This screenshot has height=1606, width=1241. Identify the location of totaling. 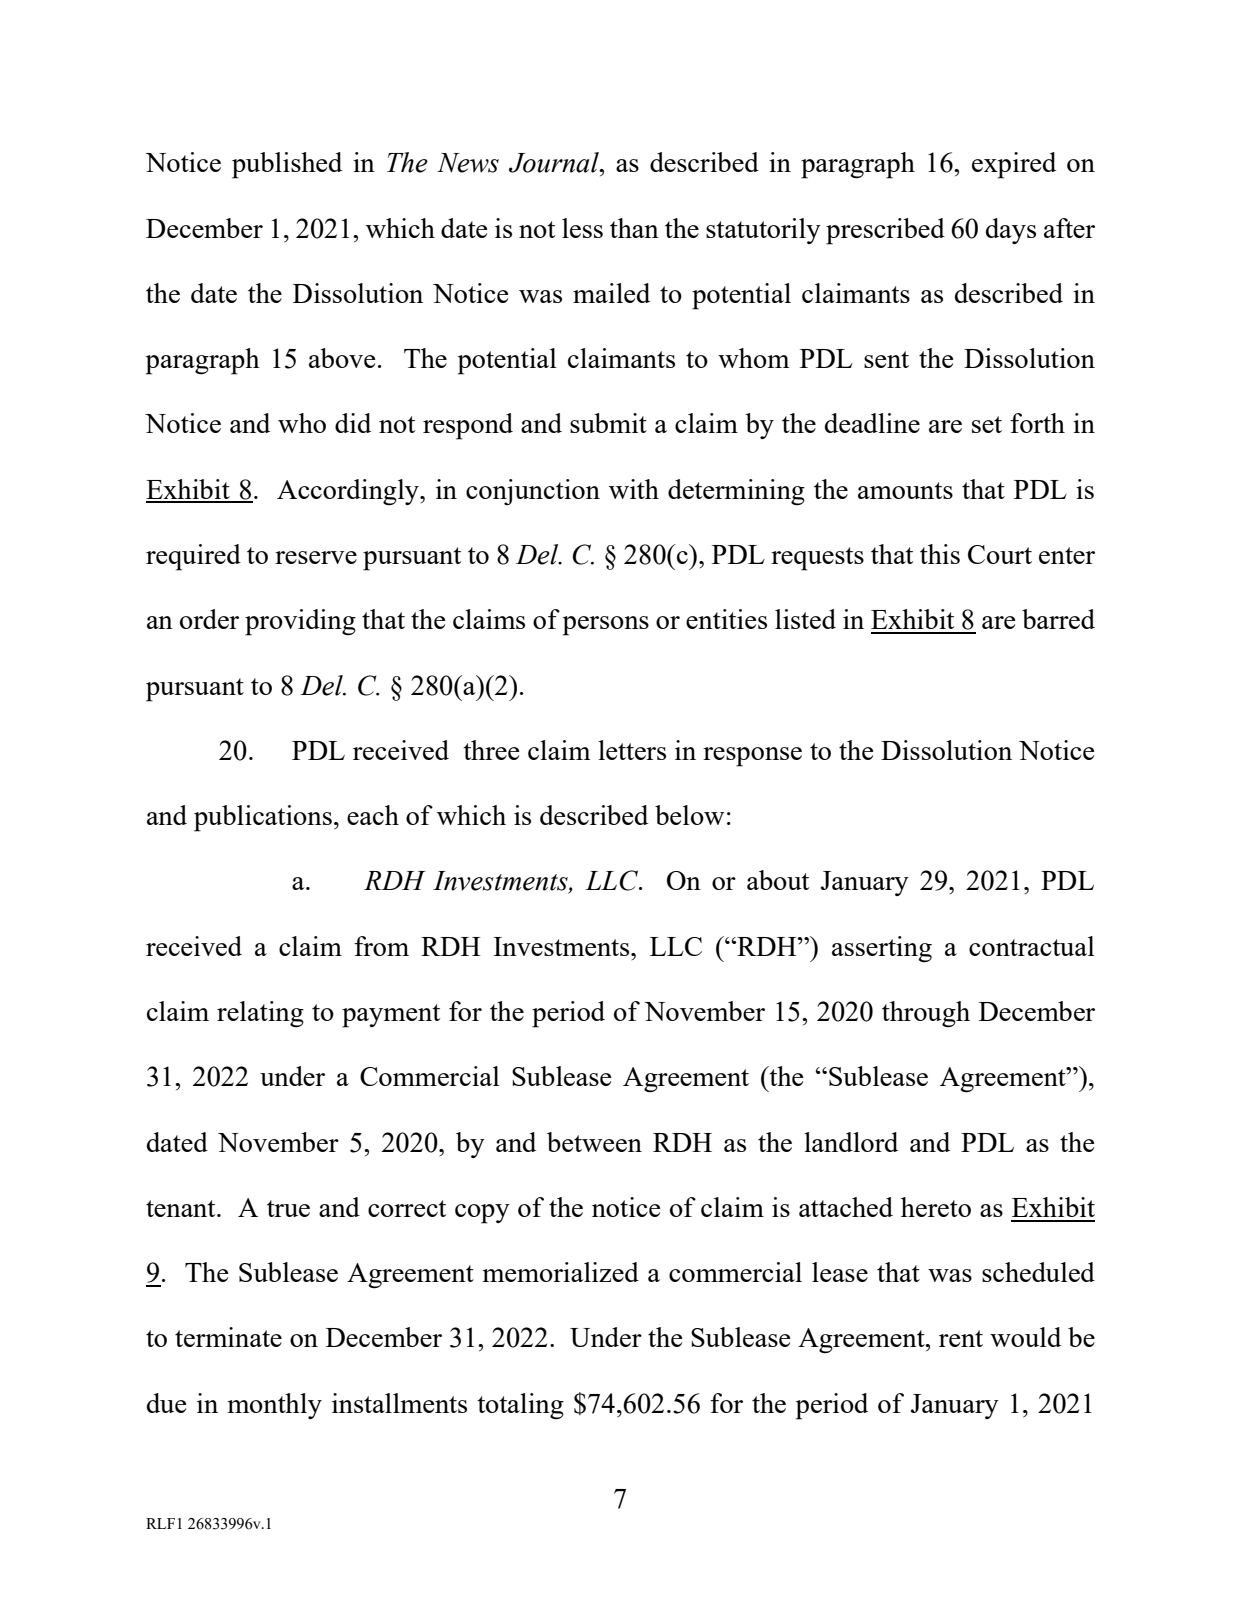
(520, 1406).
